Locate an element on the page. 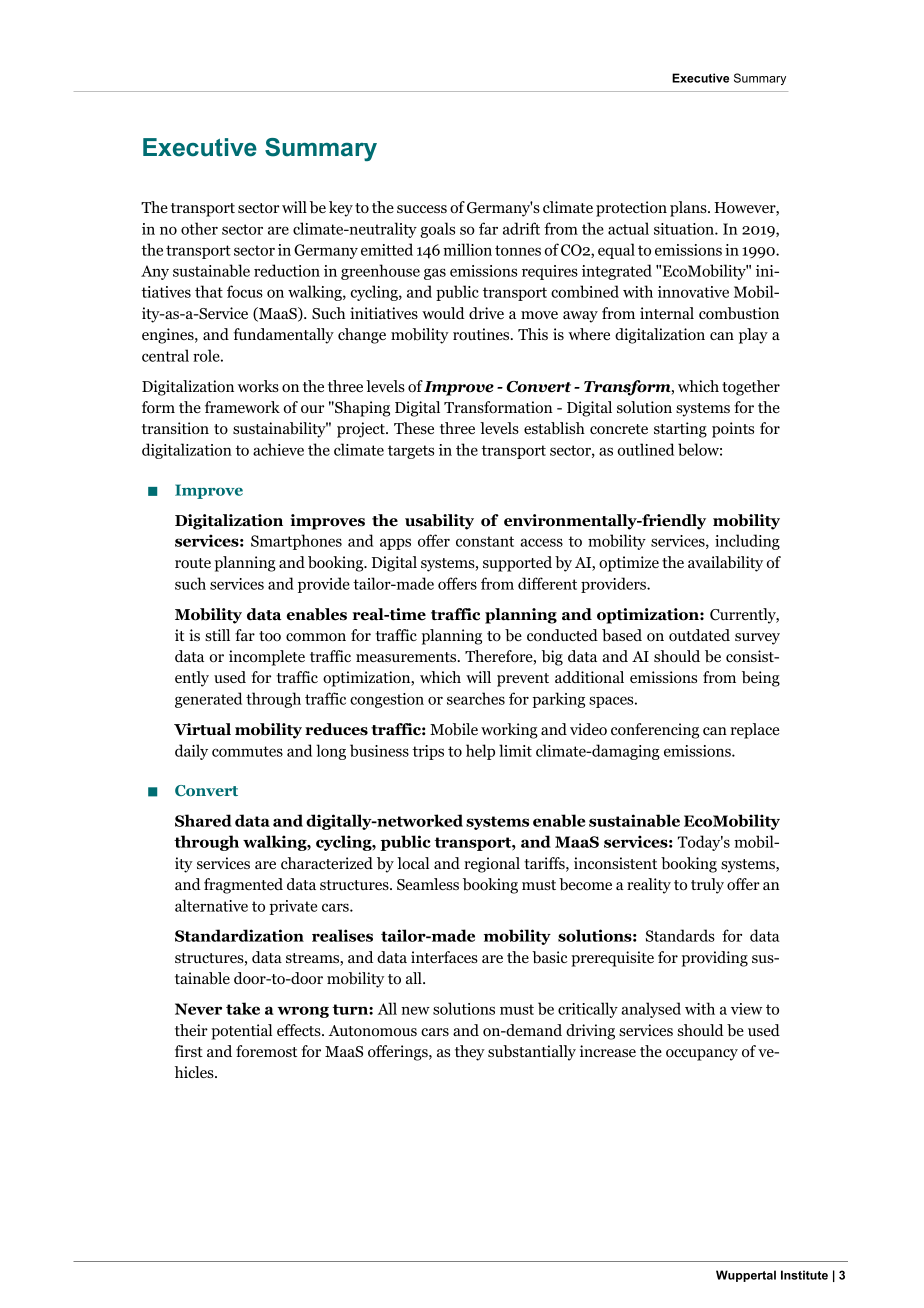 This image has width=924, height=1308. million is located at coordinates (467, 249).
